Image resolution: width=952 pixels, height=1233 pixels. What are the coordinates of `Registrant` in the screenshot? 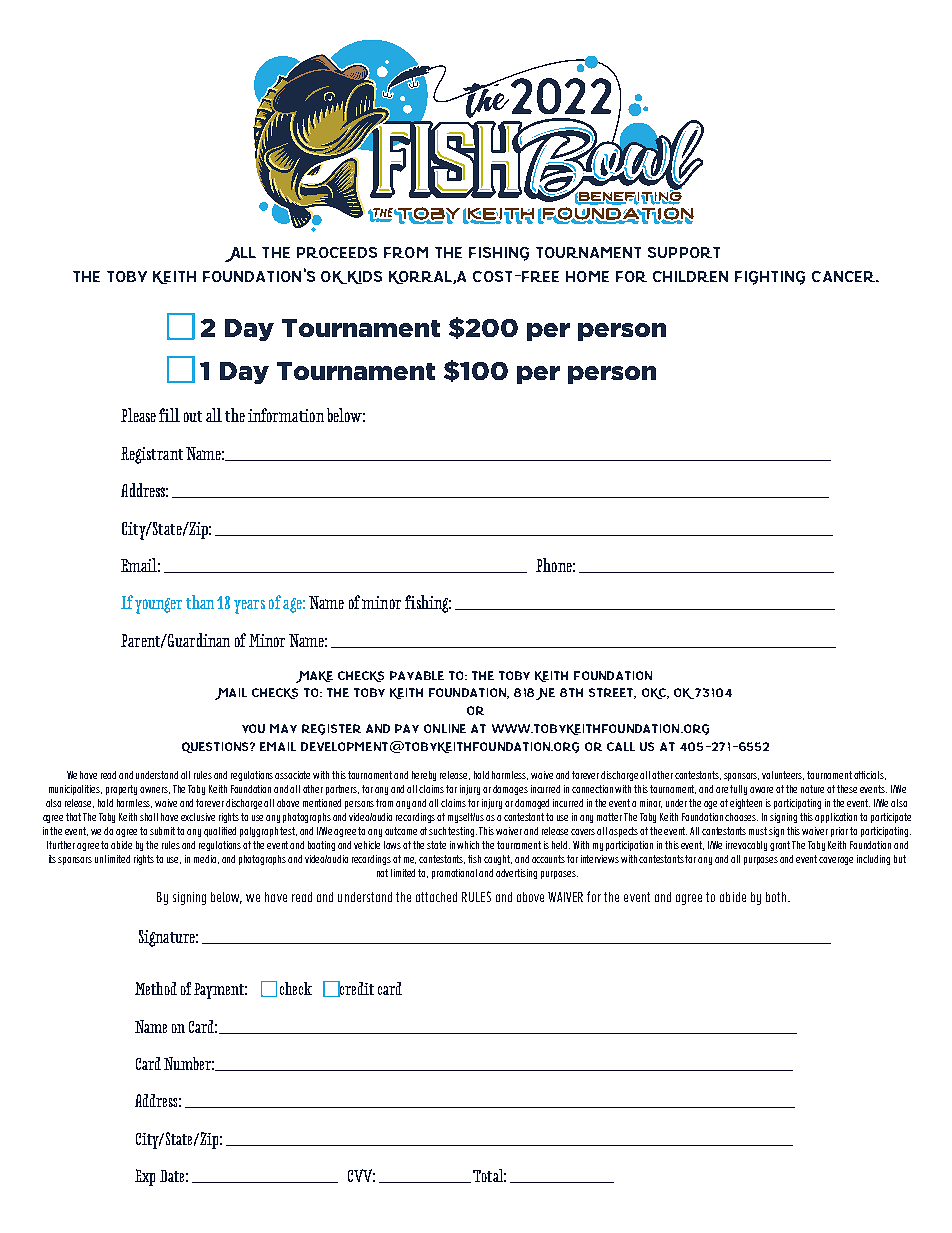 It's located at (152, 455).
